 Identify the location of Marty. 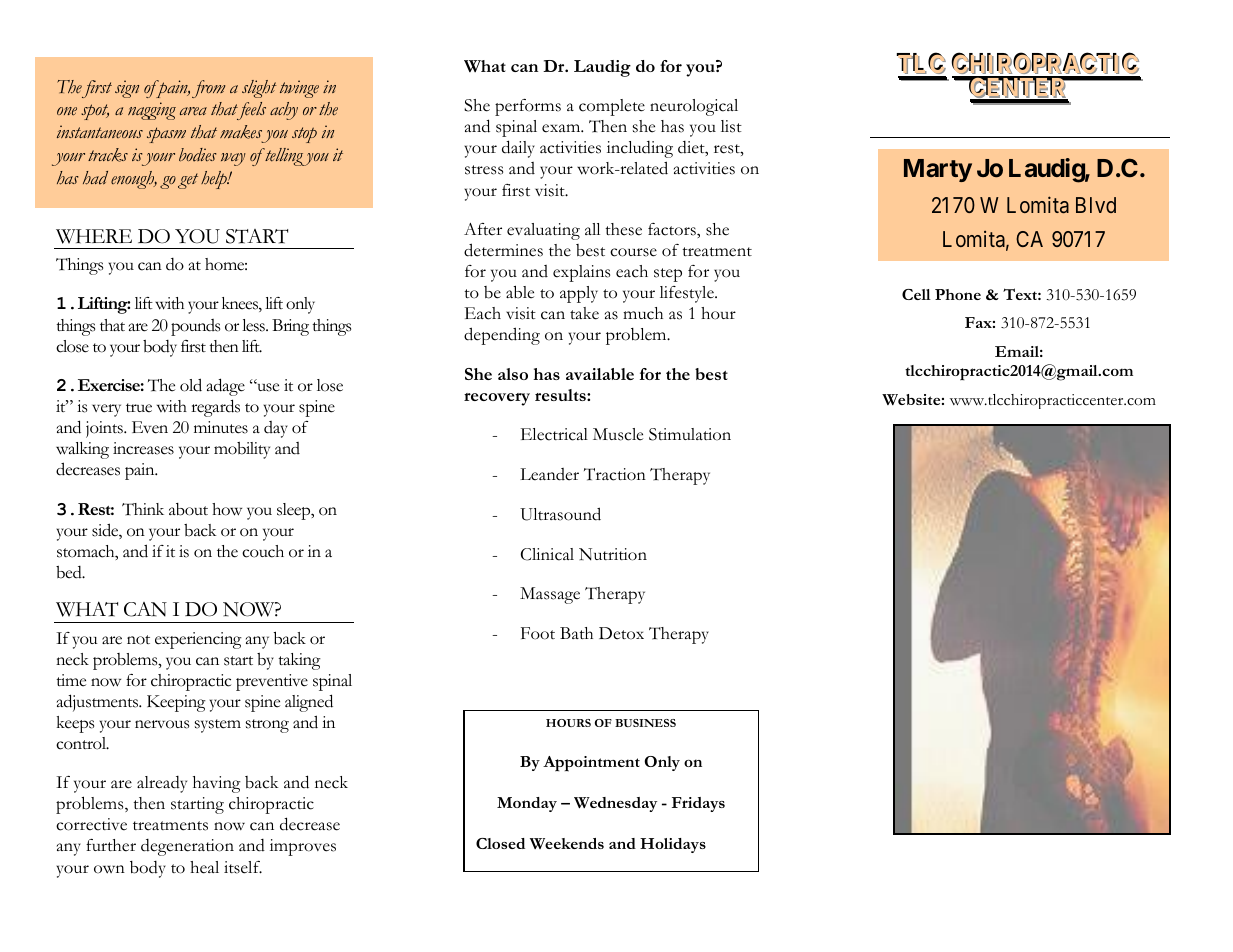
(938, 170).
